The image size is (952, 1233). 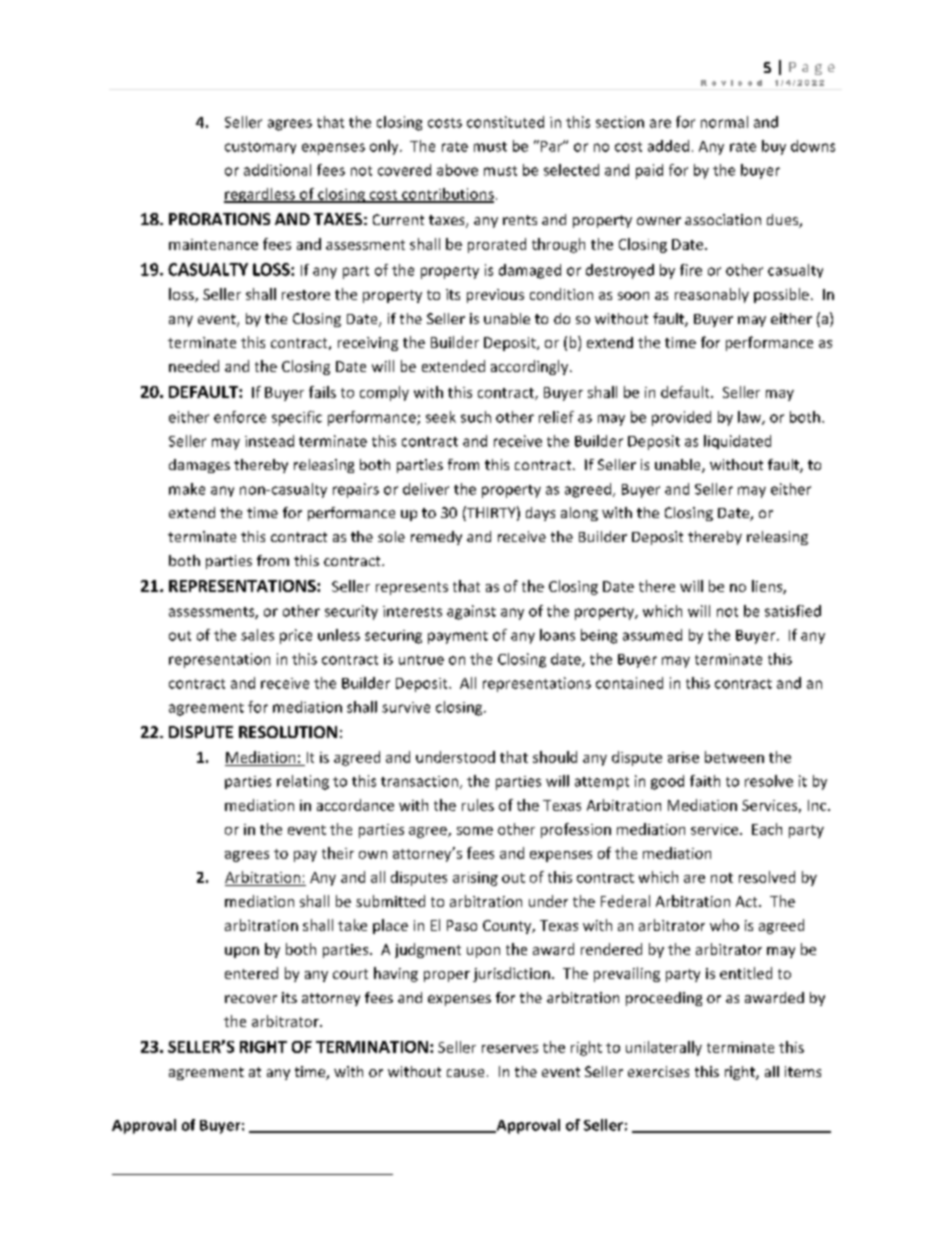 What do you see at coordinates (803, 1071) in the screenshot?
I see `items` at bounding box center [803, 1071].
